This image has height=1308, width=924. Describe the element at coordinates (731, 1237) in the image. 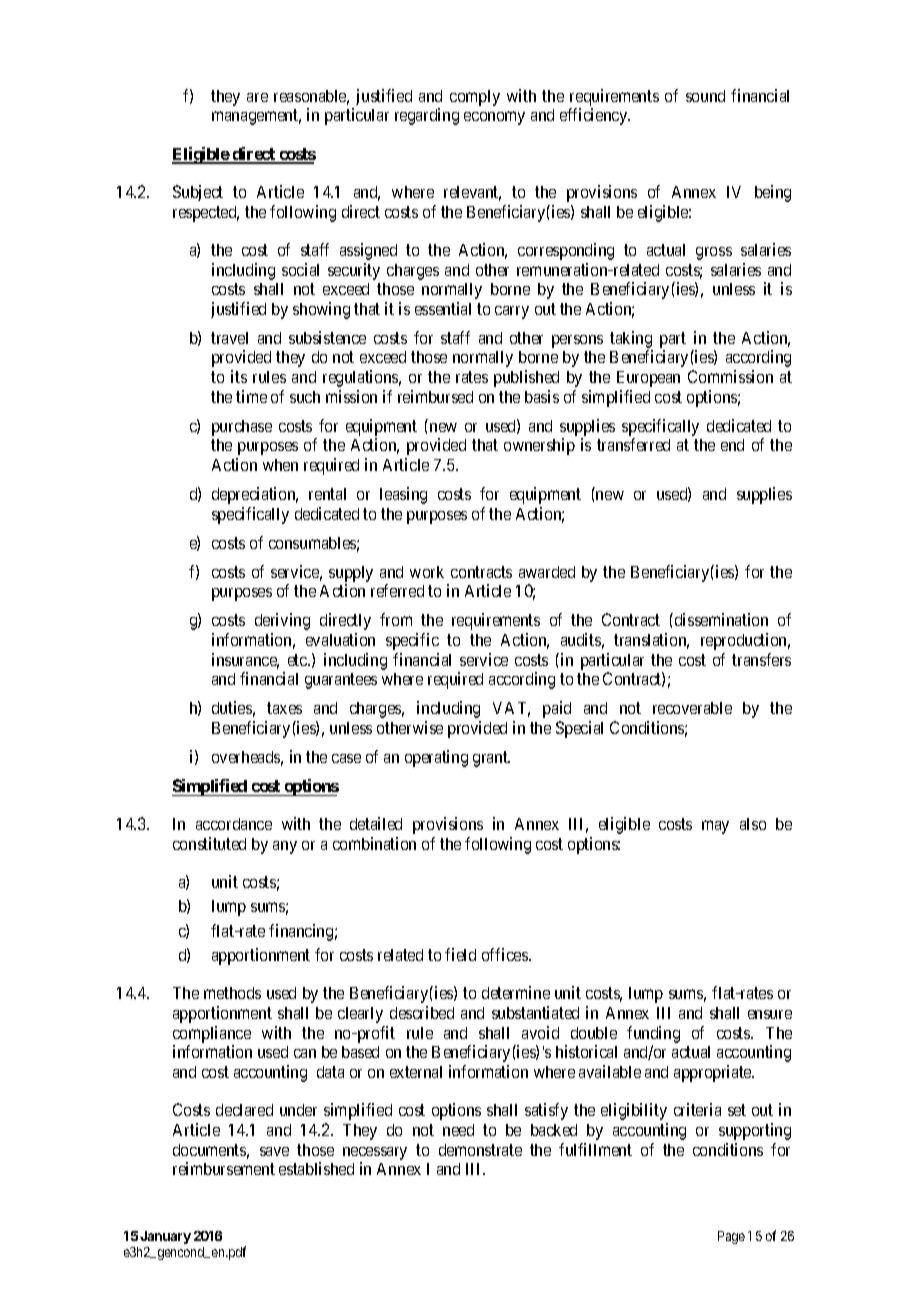

I see `Page` at that location.
